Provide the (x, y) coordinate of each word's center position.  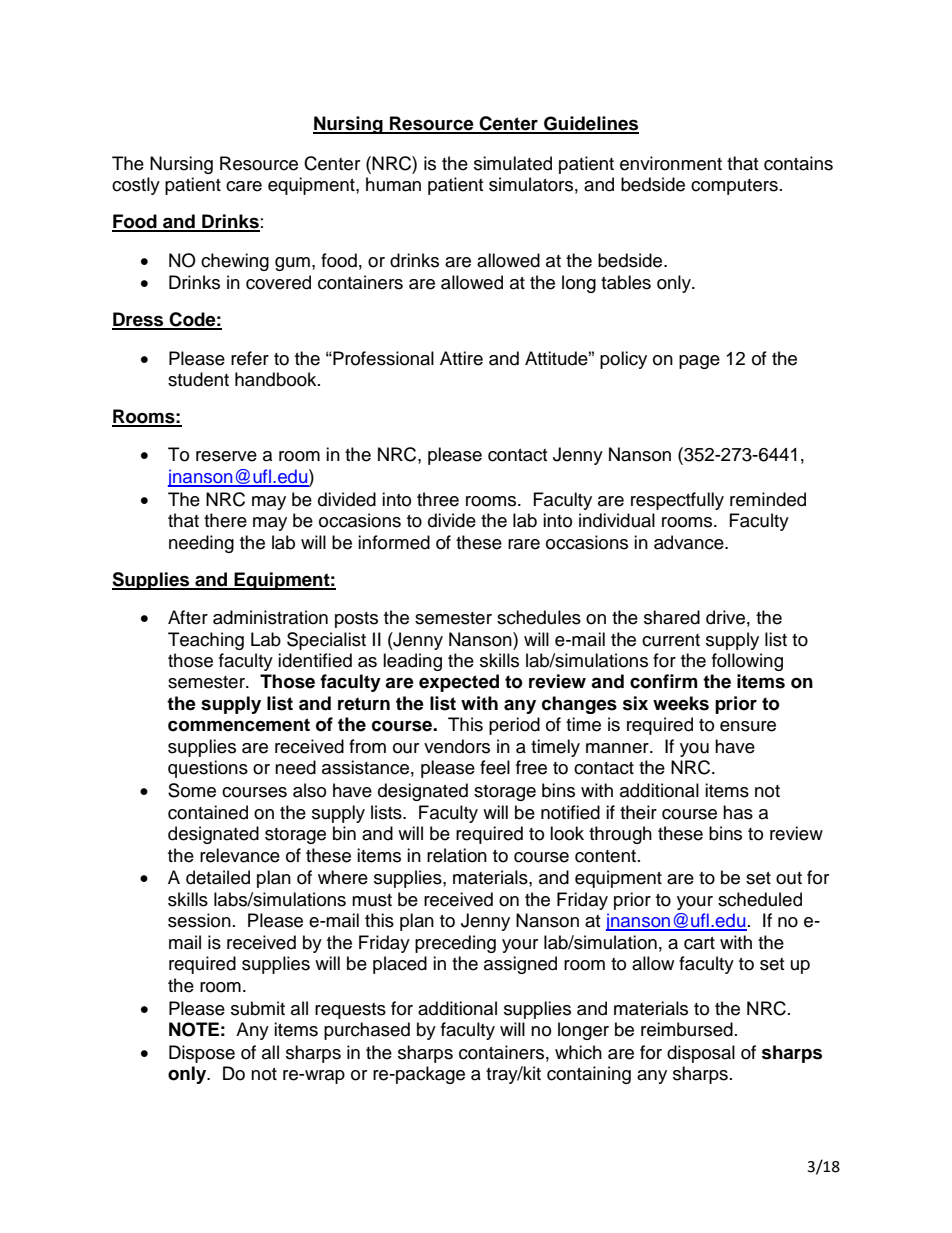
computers (734, 187)
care (244, 186)
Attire (461, 358)
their (638, 812)
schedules (539, 617)
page (699, 362)
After (188, 617)
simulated (513, 163)
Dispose (202, 1054)
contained (208, 812)
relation (457, 855)
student (198, 379)
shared (672, 617)
